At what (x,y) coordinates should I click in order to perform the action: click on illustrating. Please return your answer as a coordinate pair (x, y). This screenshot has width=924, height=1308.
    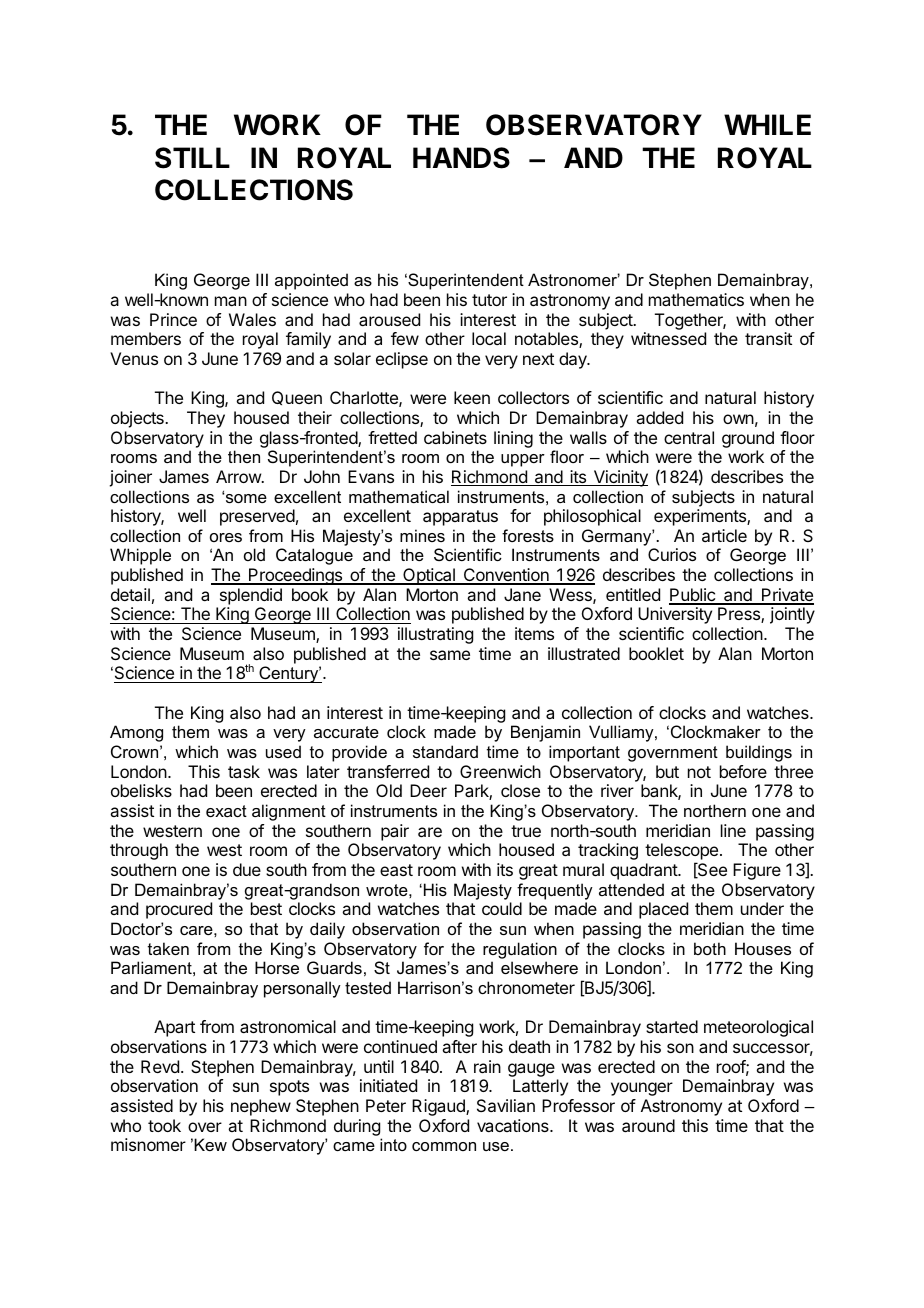
    Looking at the image, I should click on (435, 635).
